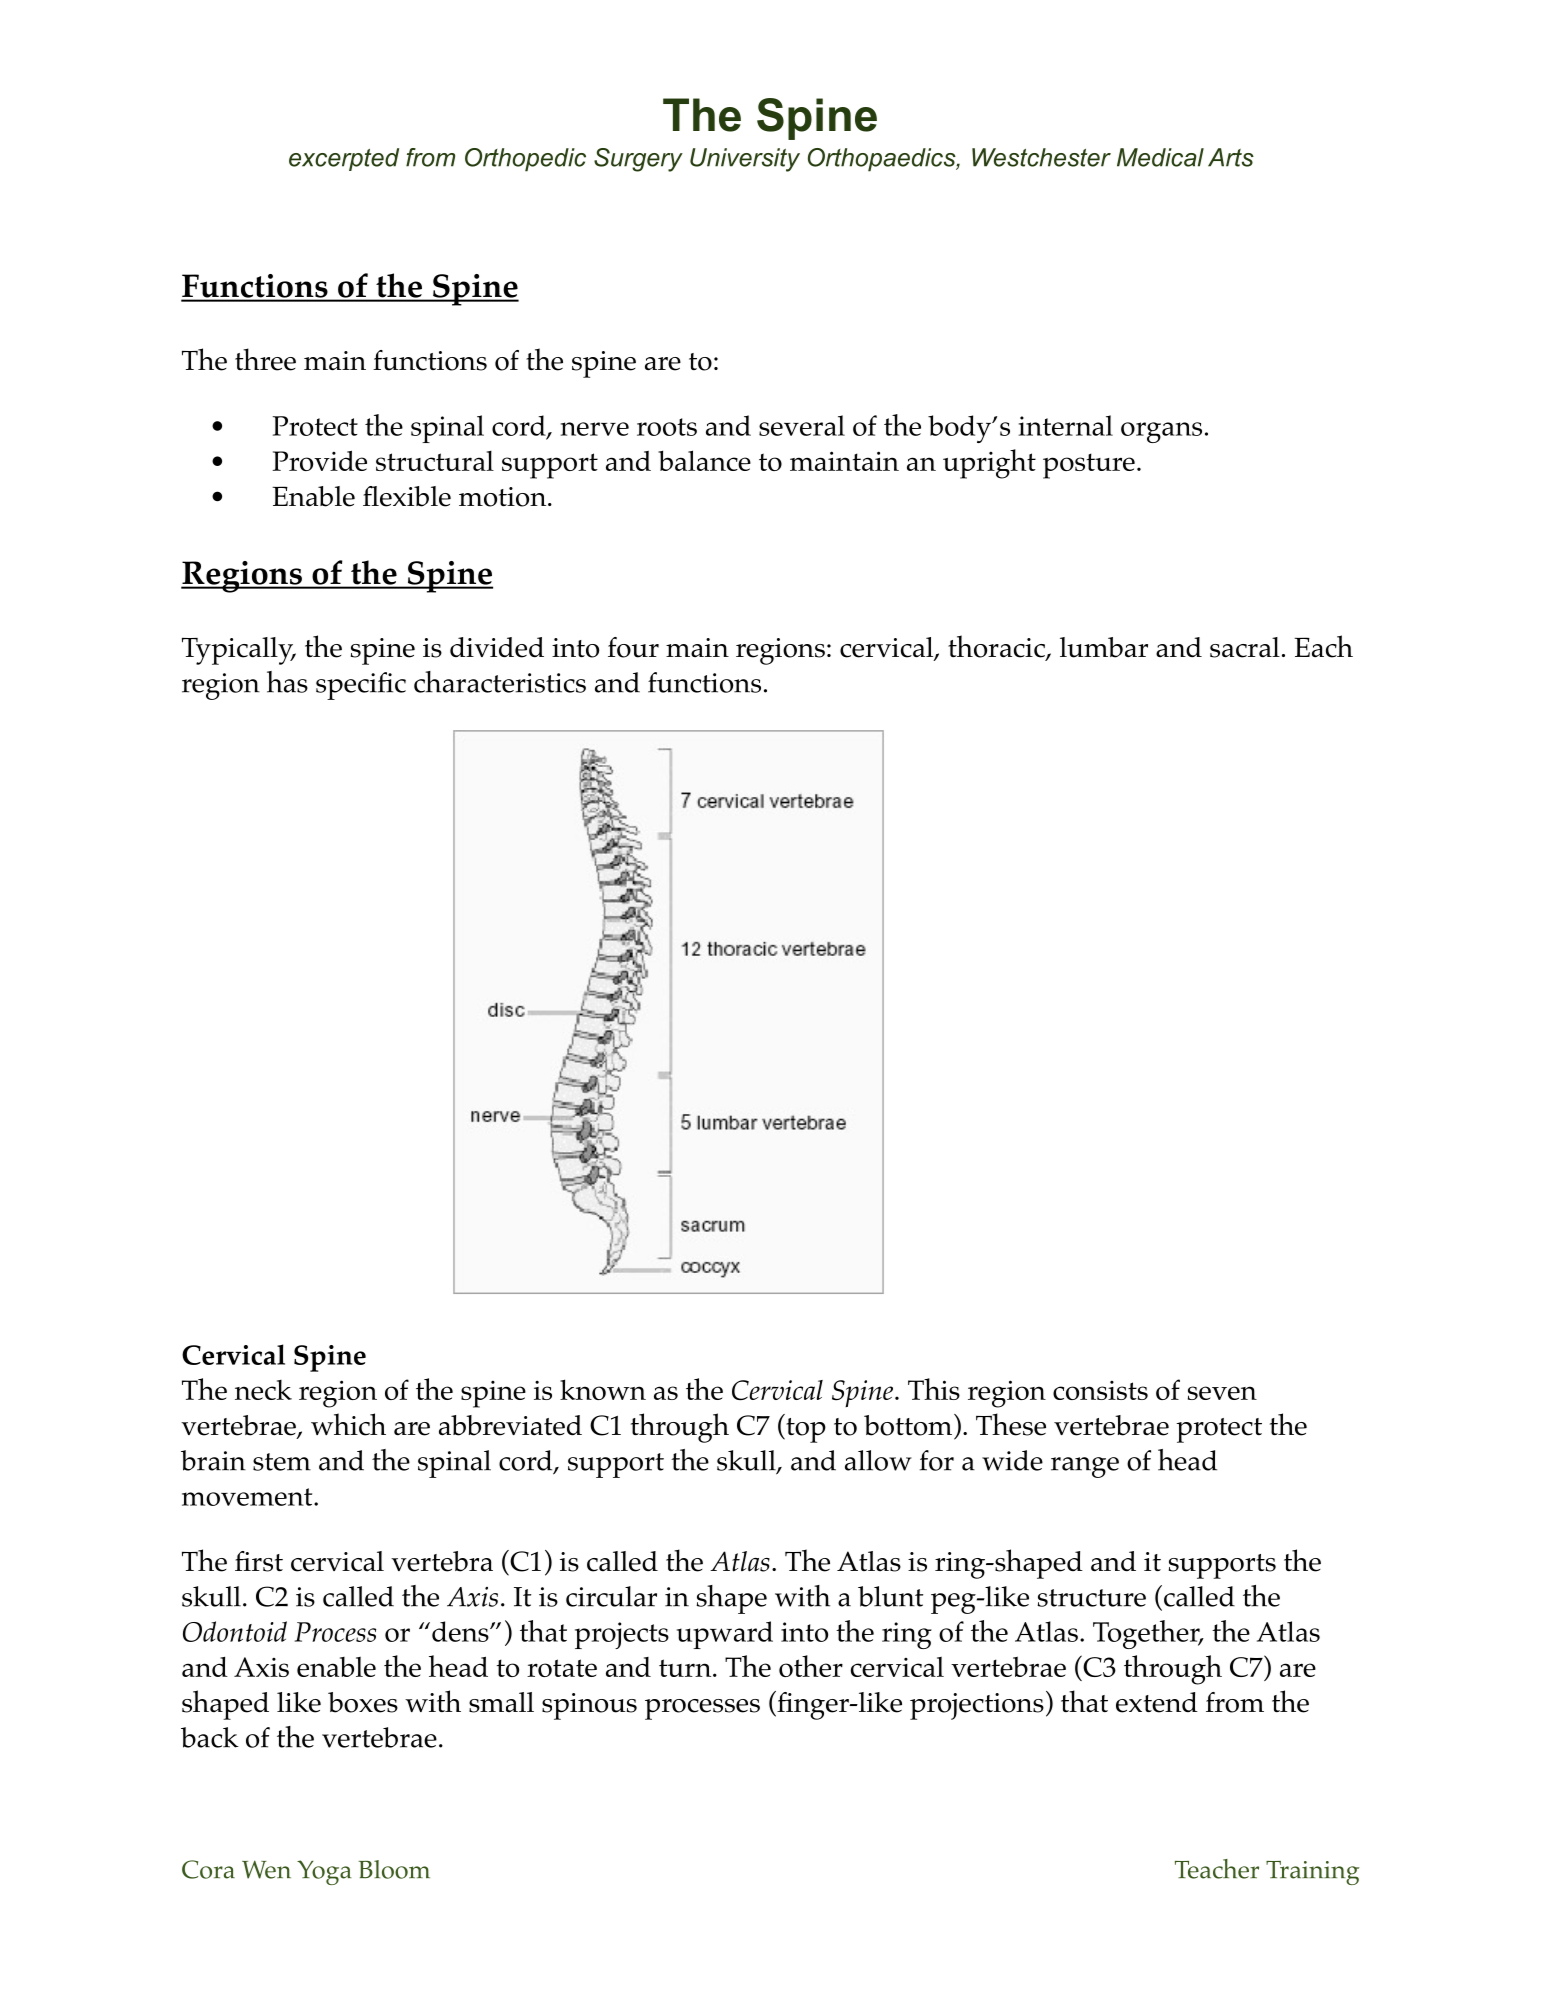 The image size is (1541, 1994). What do you see at coordinates (344, 159) in the screenshot?
I see `excerpted` at bounding box center [344, 159].
